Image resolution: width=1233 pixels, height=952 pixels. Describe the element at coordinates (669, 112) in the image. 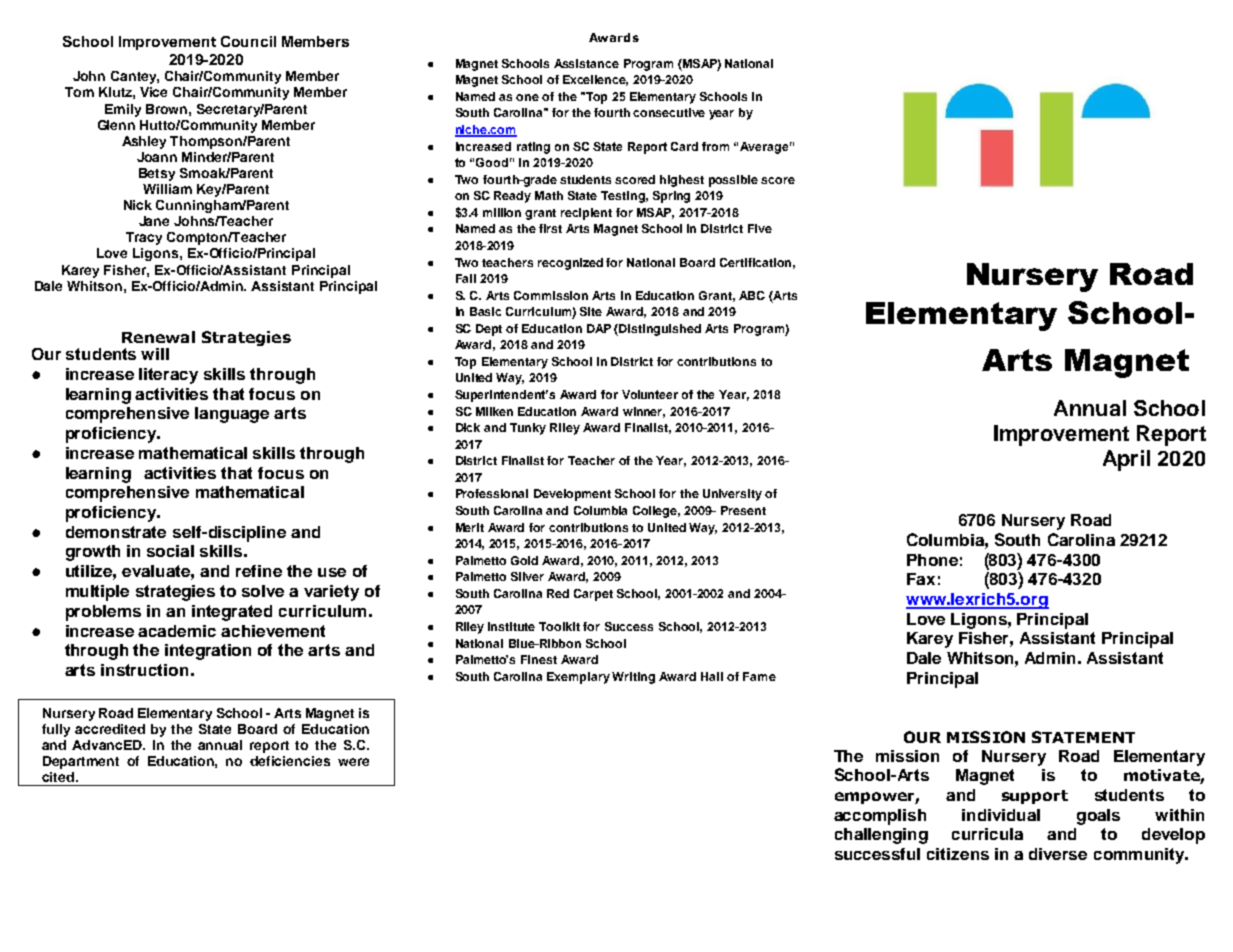

I see `consecutive` at that location.
